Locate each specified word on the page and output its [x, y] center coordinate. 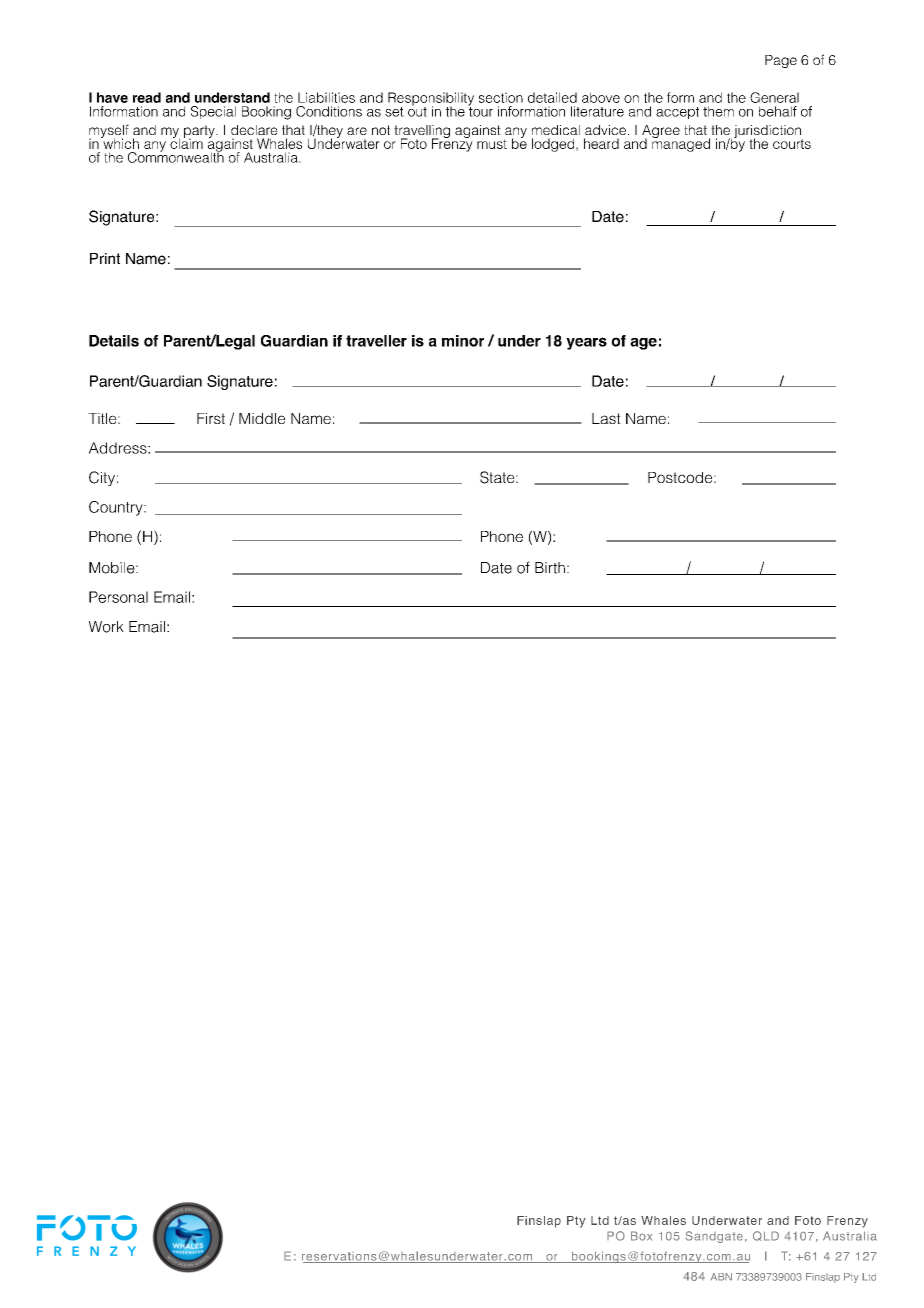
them [718, 111]
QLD [766, 1236]
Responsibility [431, 100]
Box [641, 1236]
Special [213, 112]
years [586, 343]
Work [106, 627]
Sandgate [714, 1237]
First [211, 418]
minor [463, 341]
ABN [721, 1277]
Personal [118, 597]
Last [606, 418]
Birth [550, 568]
